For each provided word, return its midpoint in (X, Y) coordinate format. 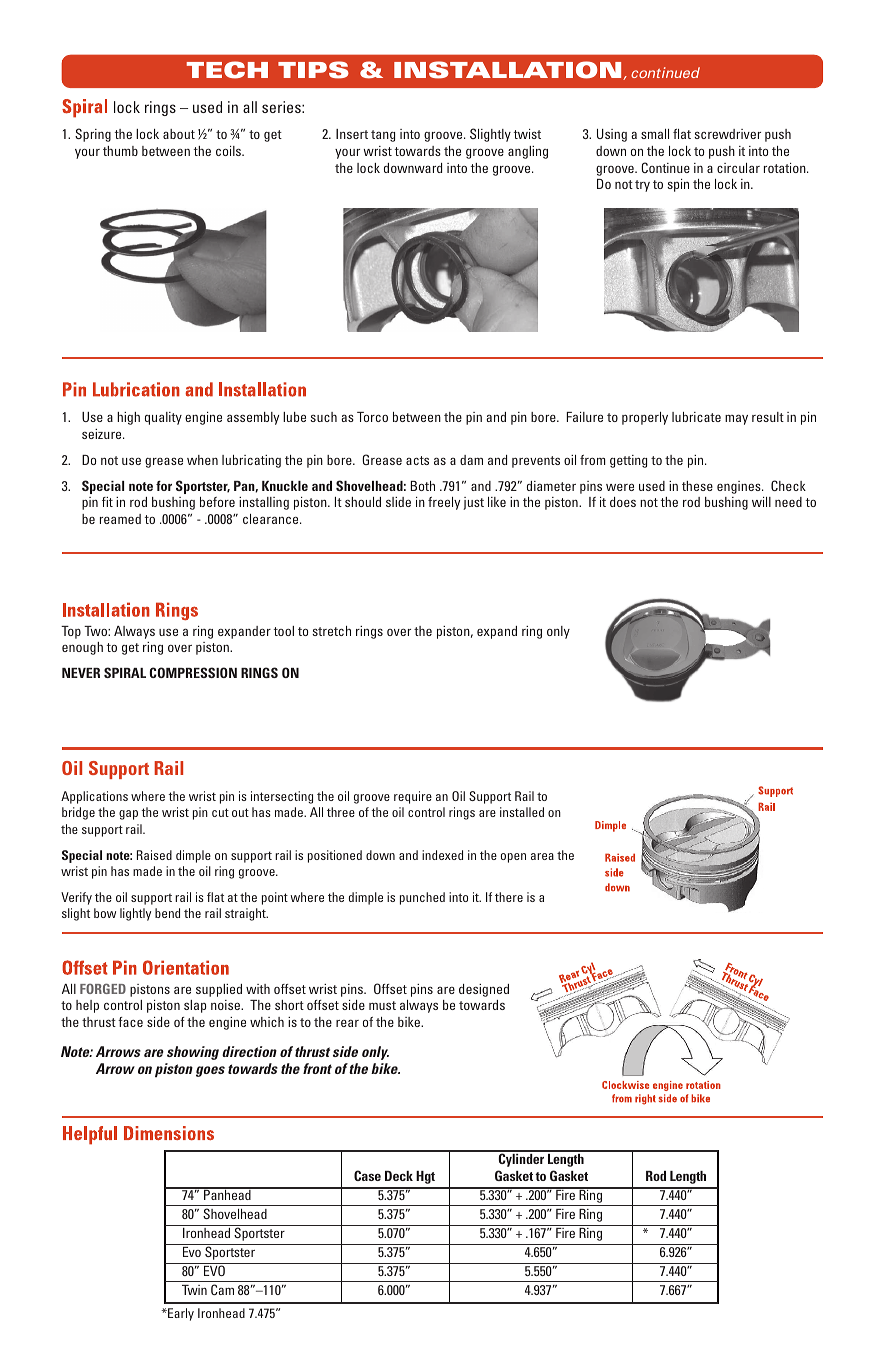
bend (167, 913)
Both (423, 486)
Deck (399, 1176)
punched (422, 898)
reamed (120, 519)
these (697, 486)
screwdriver (727, 134)
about (179, 134)
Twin (194, 1290)
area (542, 856)
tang (383, 136)
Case (367, 1175)
